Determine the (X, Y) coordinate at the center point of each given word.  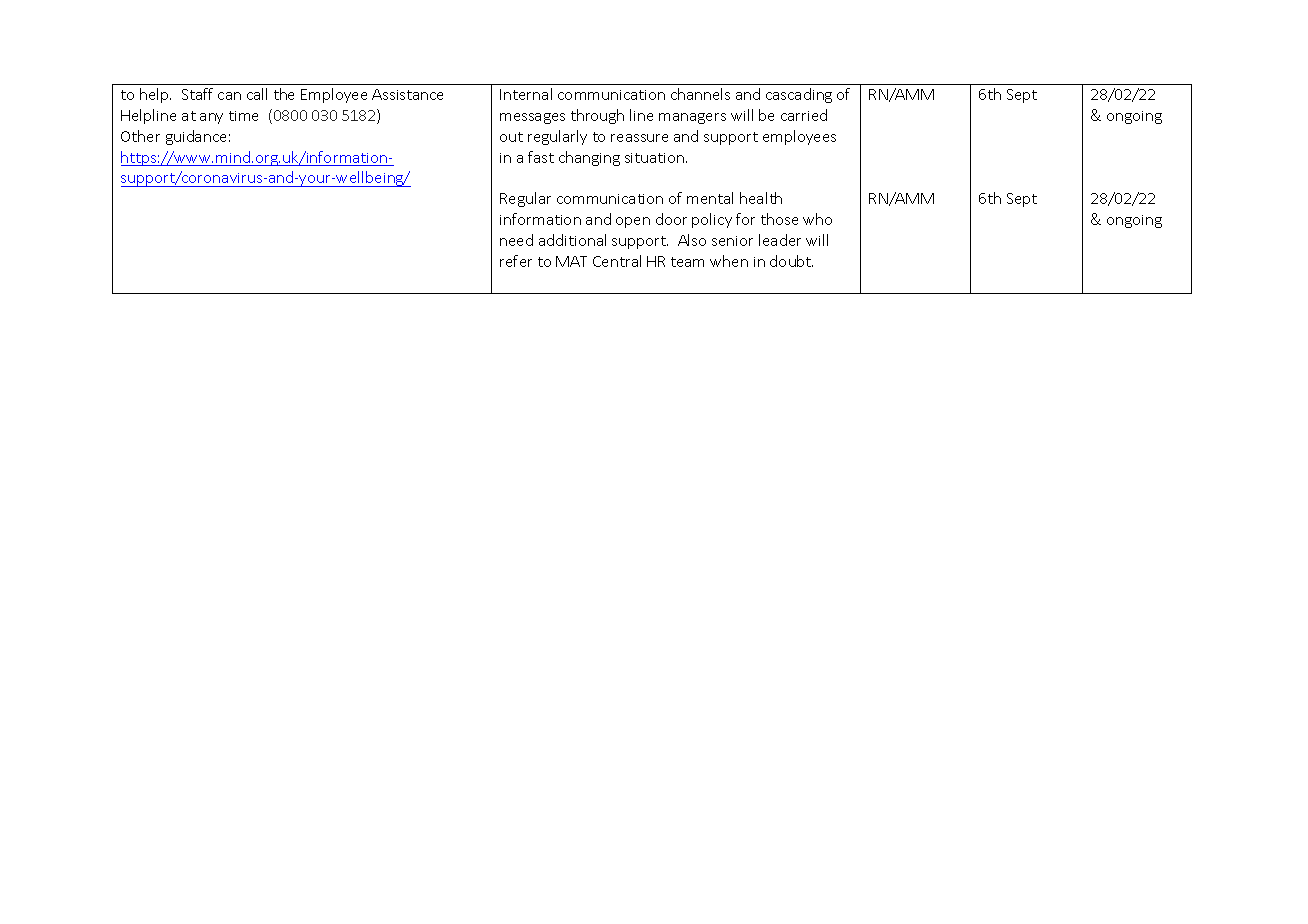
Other (140, 136)
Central (617, 261)
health (761, 198)
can (229, 96)
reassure (639, 138)
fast (541, 157)
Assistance (407, 94)
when (729, 261)
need (516, 240)
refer (516, 261)
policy (712, 220)
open (633, 222)
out (511, 137)
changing (589, 158)
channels (700, 94)
